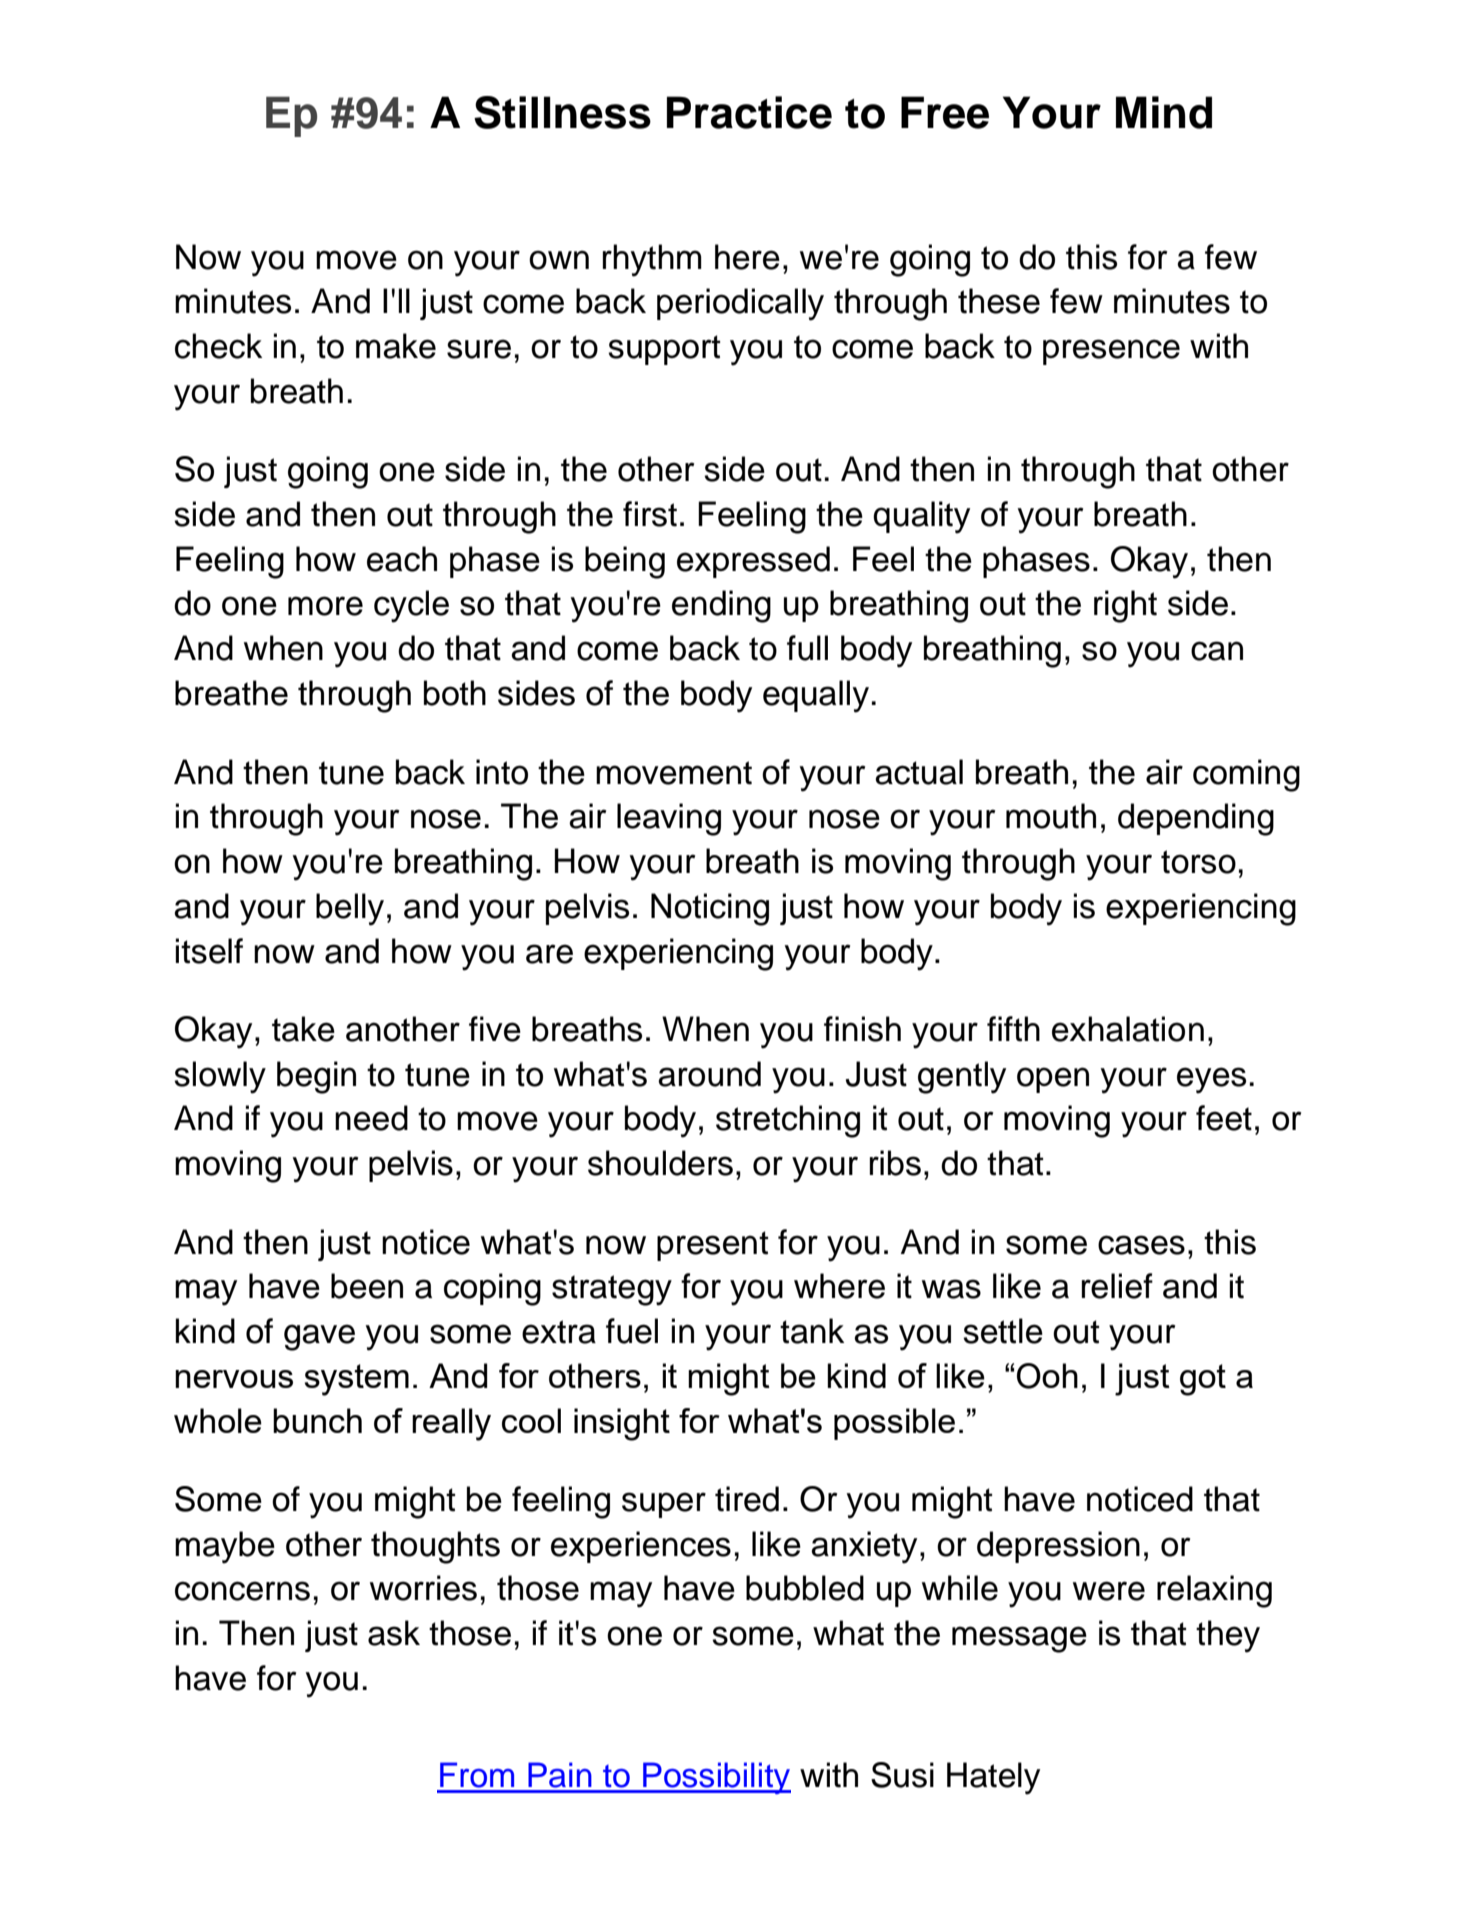 The image size is (1478, 1913). What do you see at coordinates (749, 112) in the screenshot?
I see `Practice` at bounding box center [749, 112].
